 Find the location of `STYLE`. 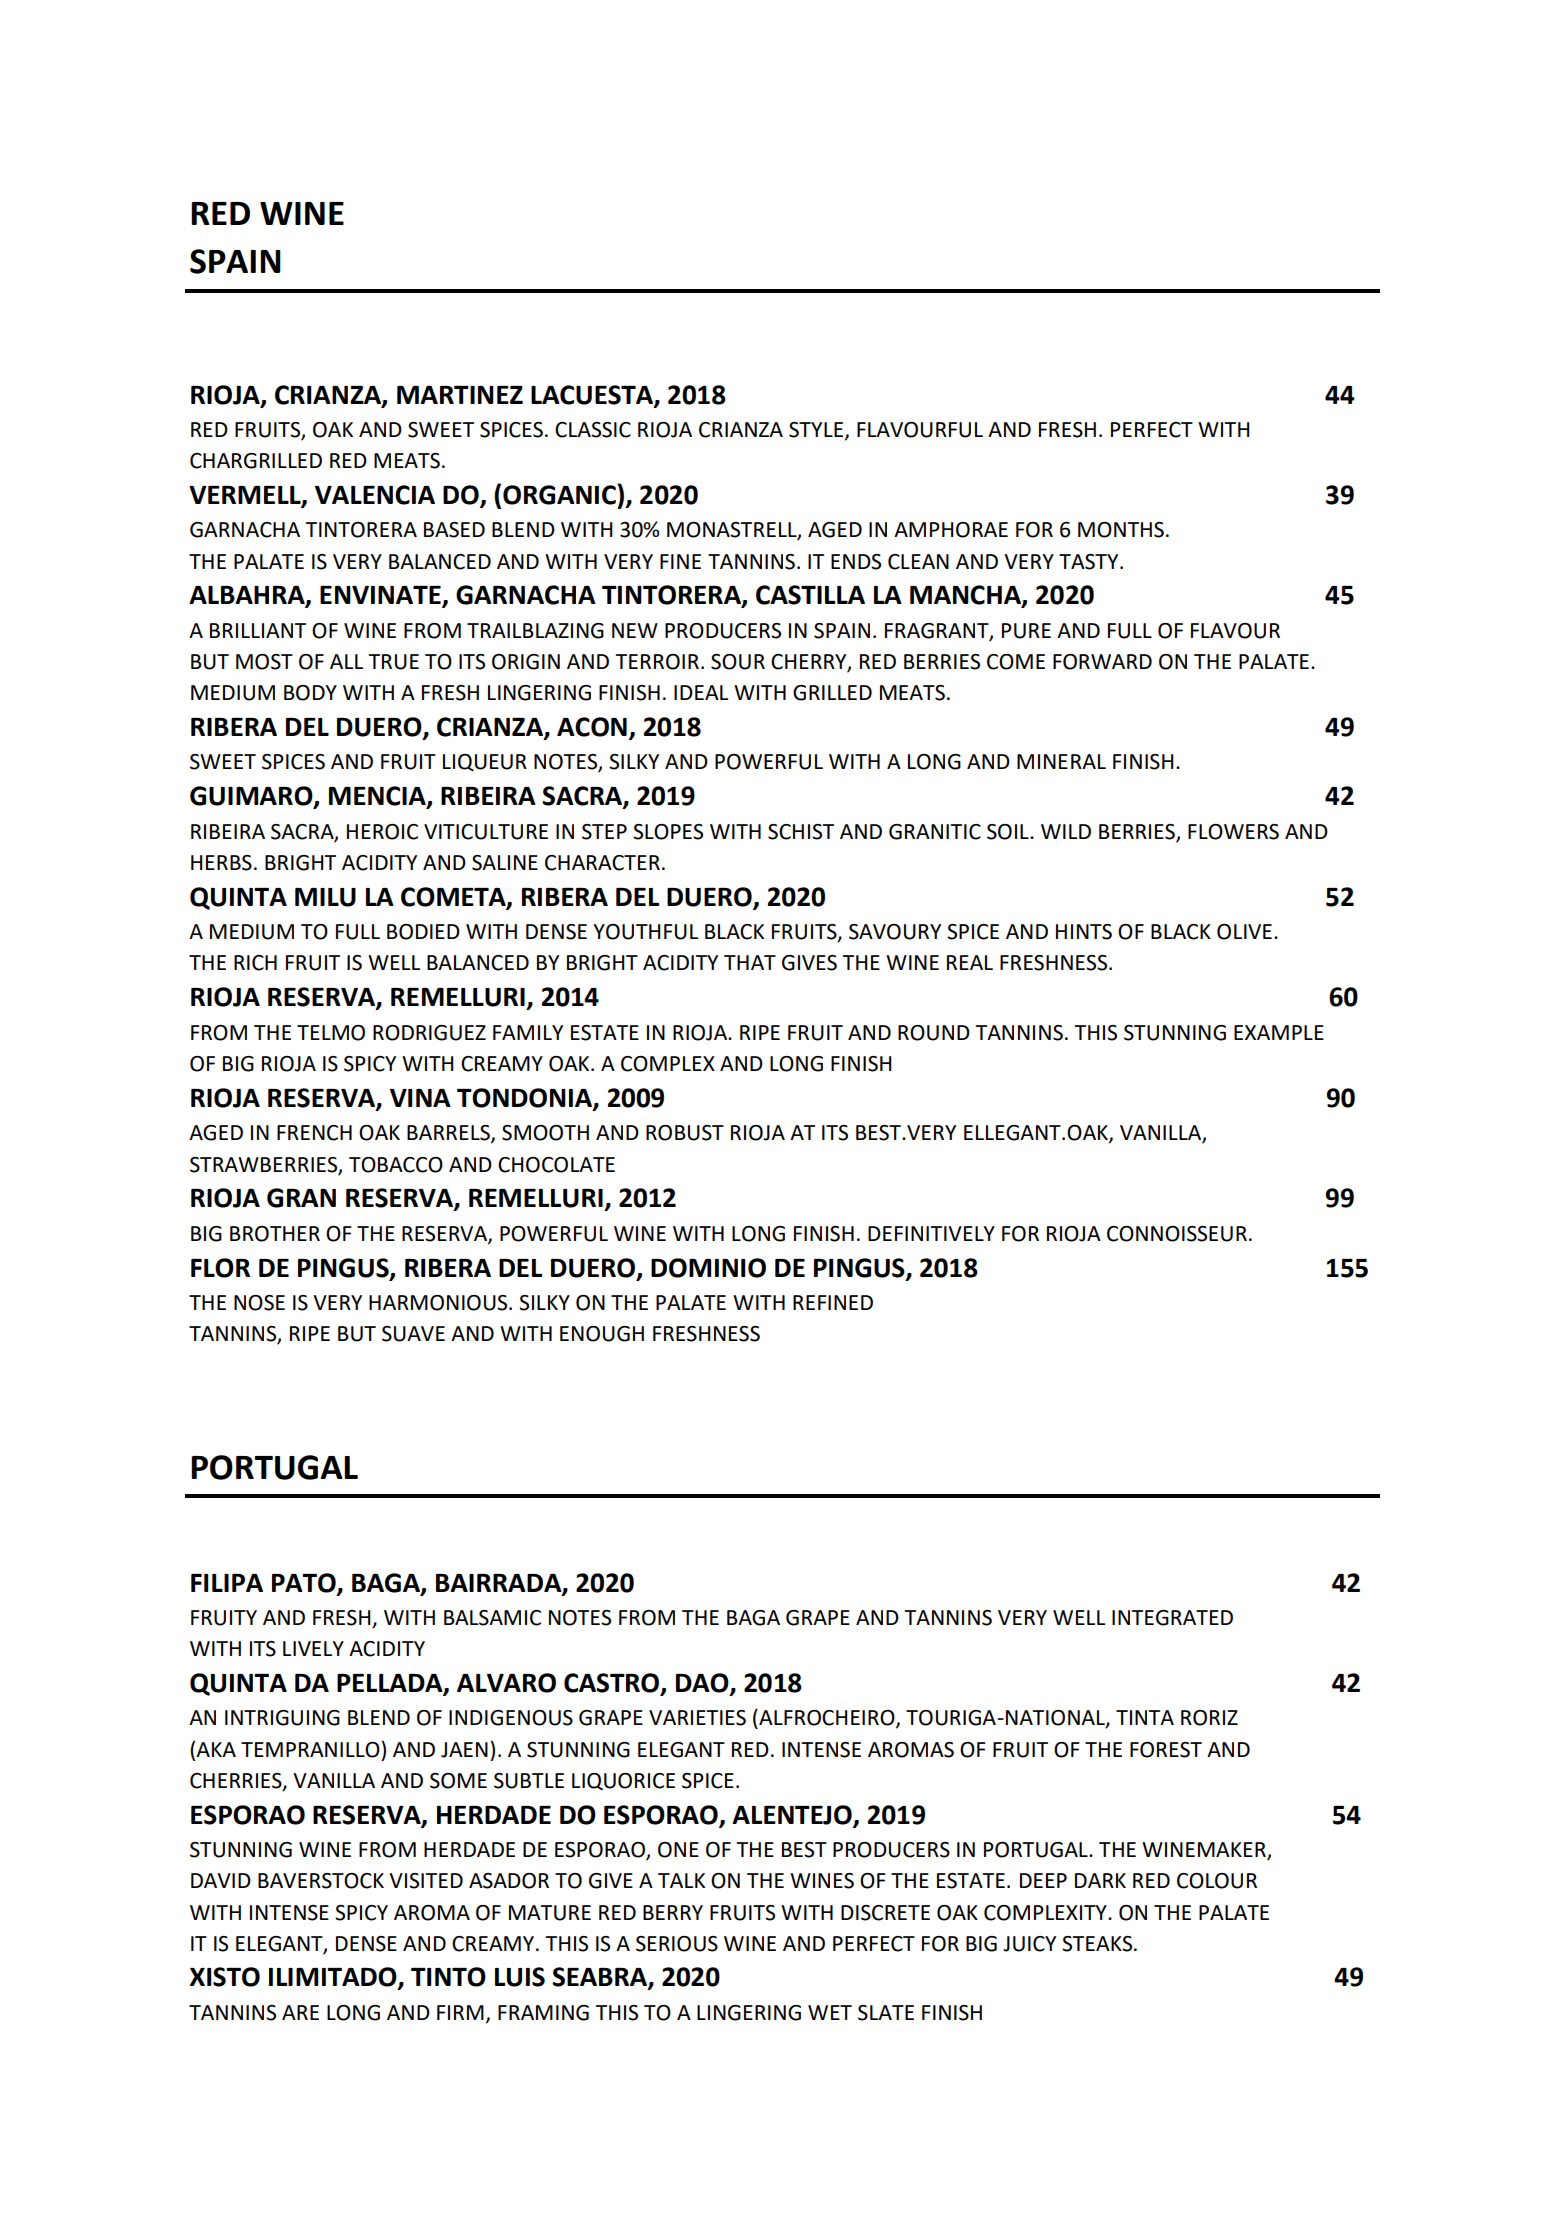

STYLE is located at coordinates (817, 430).
